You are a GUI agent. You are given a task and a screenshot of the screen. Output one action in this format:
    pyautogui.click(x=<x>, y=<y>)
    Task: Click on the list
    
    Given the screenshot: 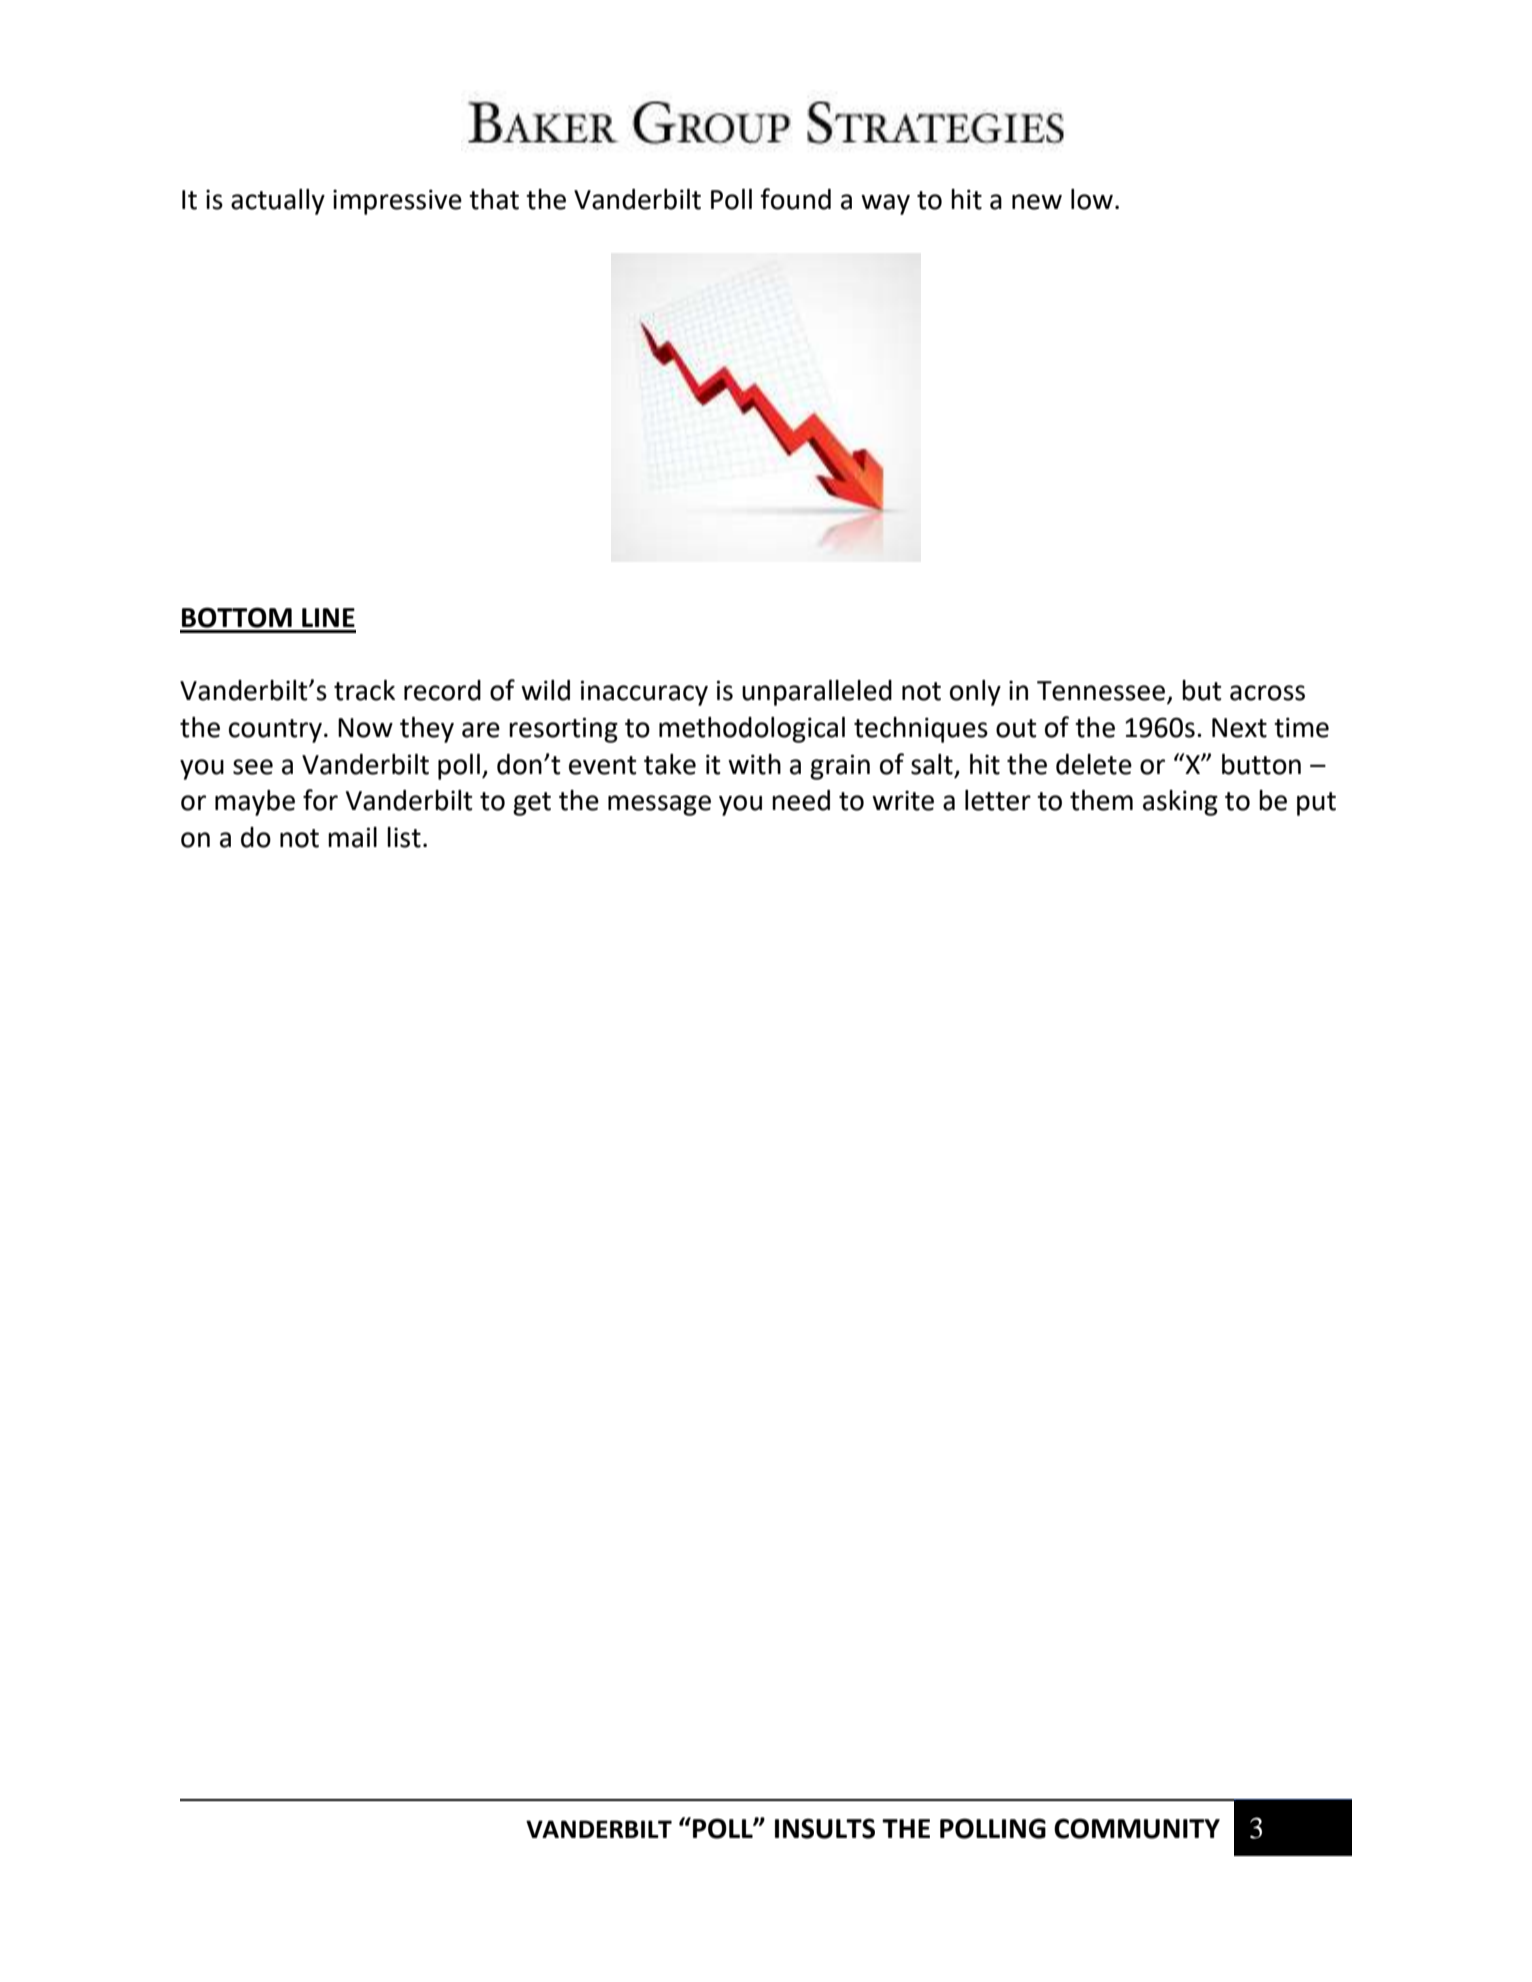 What is the action you would take?
    pyautogui.click(x=404, y=837)
